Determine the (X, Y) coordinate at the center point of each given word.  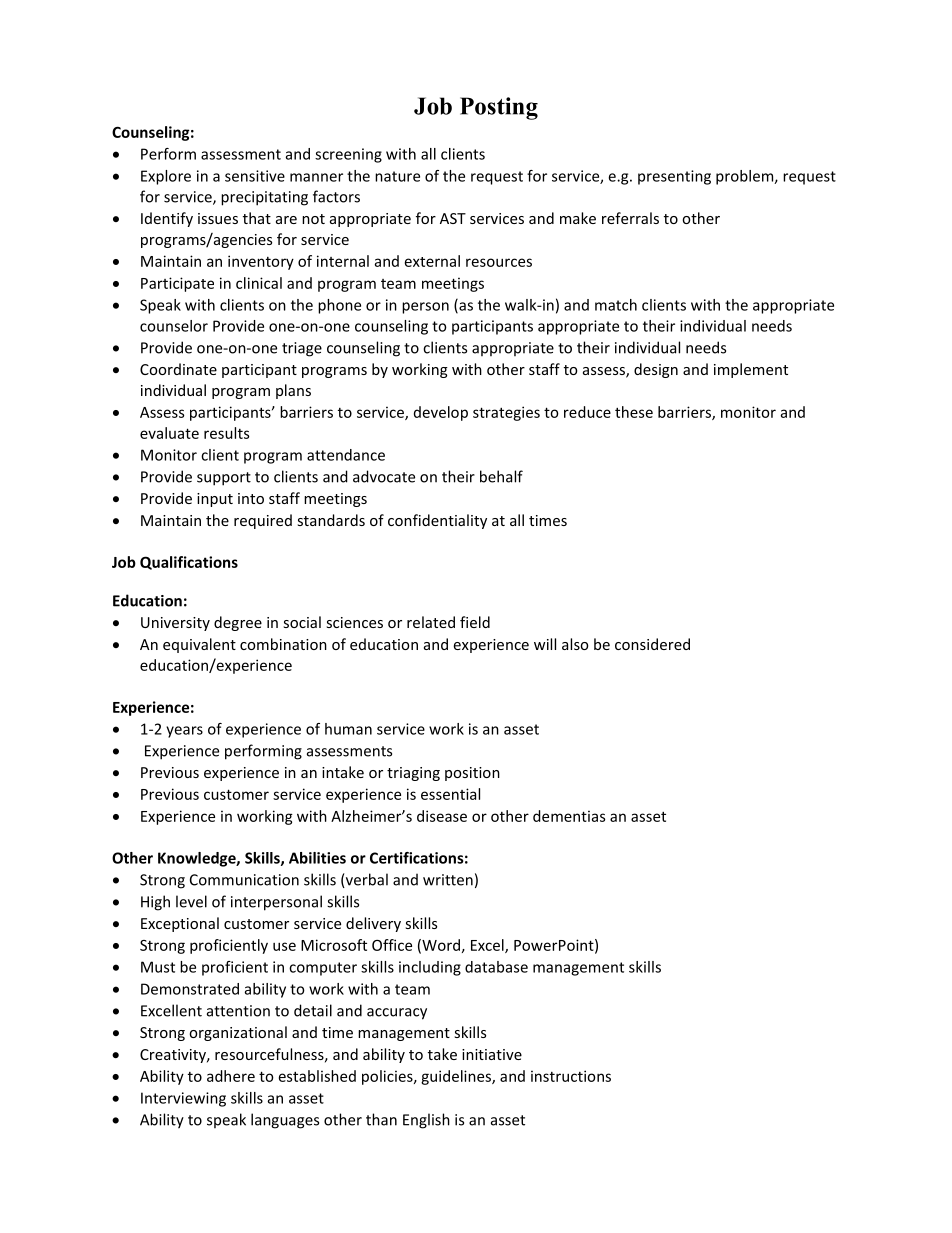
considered (652, 644)
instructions (571, 1076)
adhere (231, 1076)
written (448, 880)
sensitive (255, 176)
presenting (674, 177)
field (475, 622)
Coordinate (178, 369)
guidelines (457, 1077)
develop (441, 413)
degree (238, 623)
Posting (499, 108)
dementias (569, 816)
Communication (244, 880)
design (656, 370)
